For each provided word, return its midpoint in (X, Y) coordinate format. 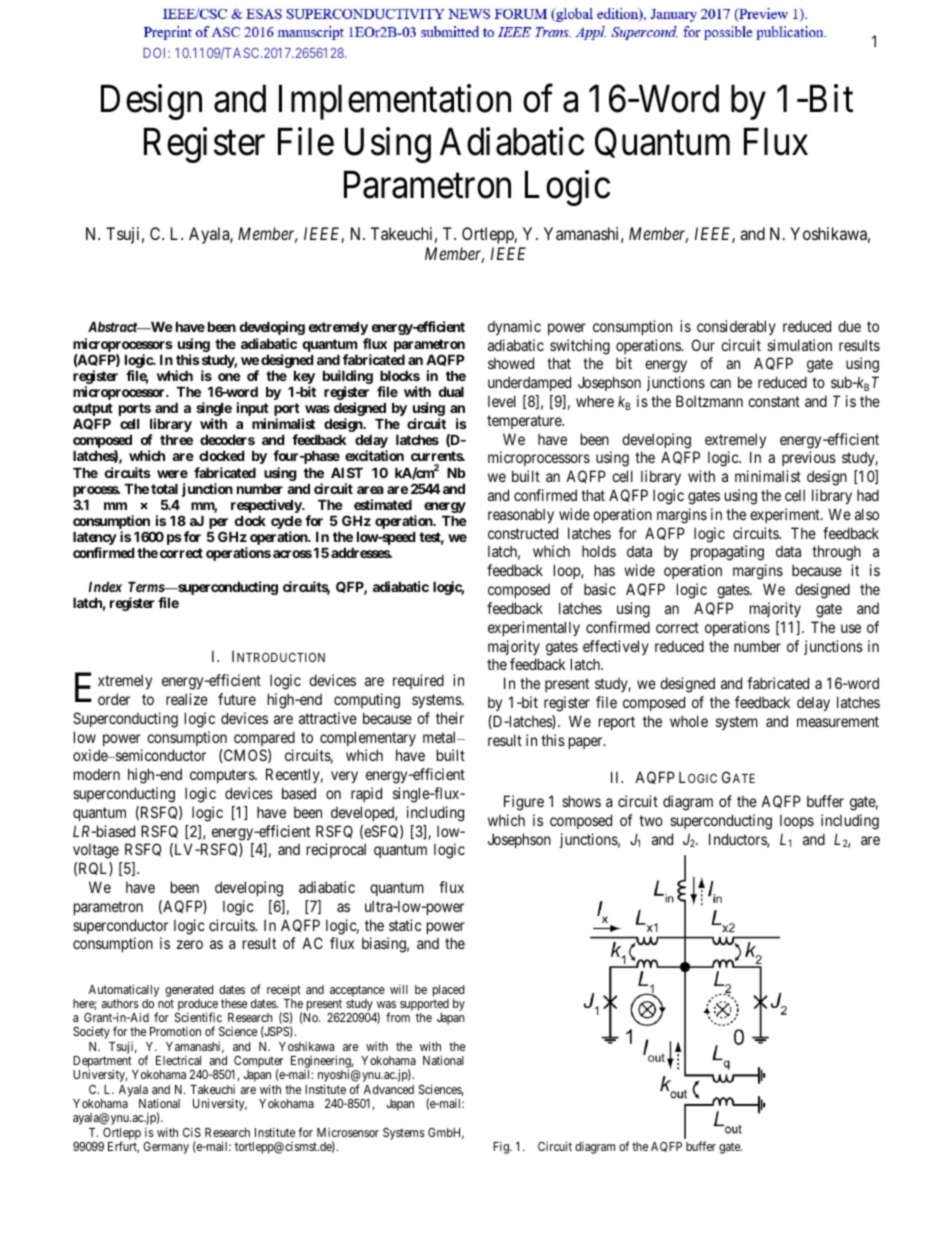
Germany (166, 1148)
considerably (736, 327)
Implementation (395, 102)
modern (97, 774)
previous (809, 458)
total (164, 488)
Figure (524, 803)
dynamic (514, 327)
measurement (838, 721)
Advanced (389, 1089)
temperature (525, 422)
